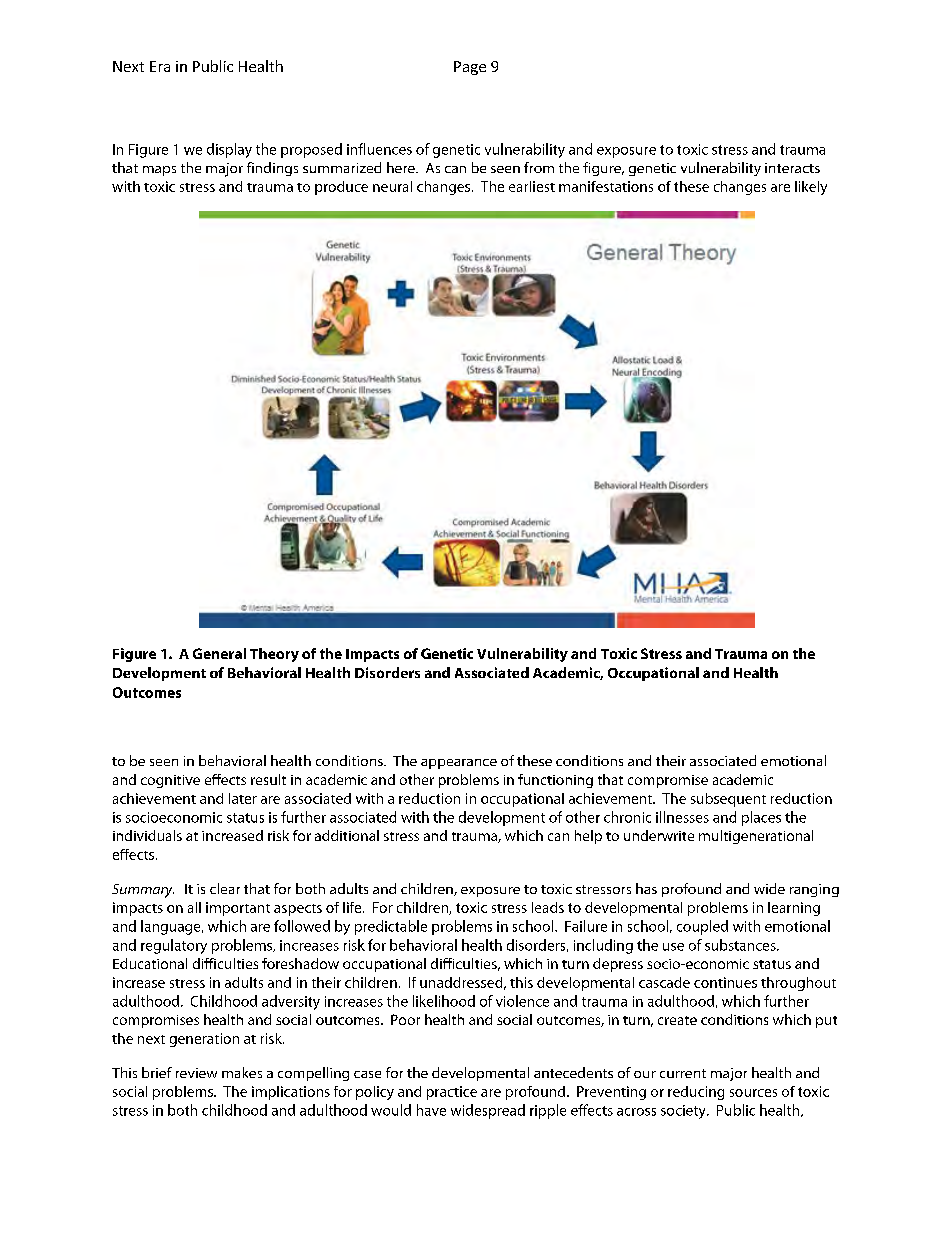 Image resolution: width=952 pixels, height=1233 pixels. I want to click on interacts, so click(792, 168).
